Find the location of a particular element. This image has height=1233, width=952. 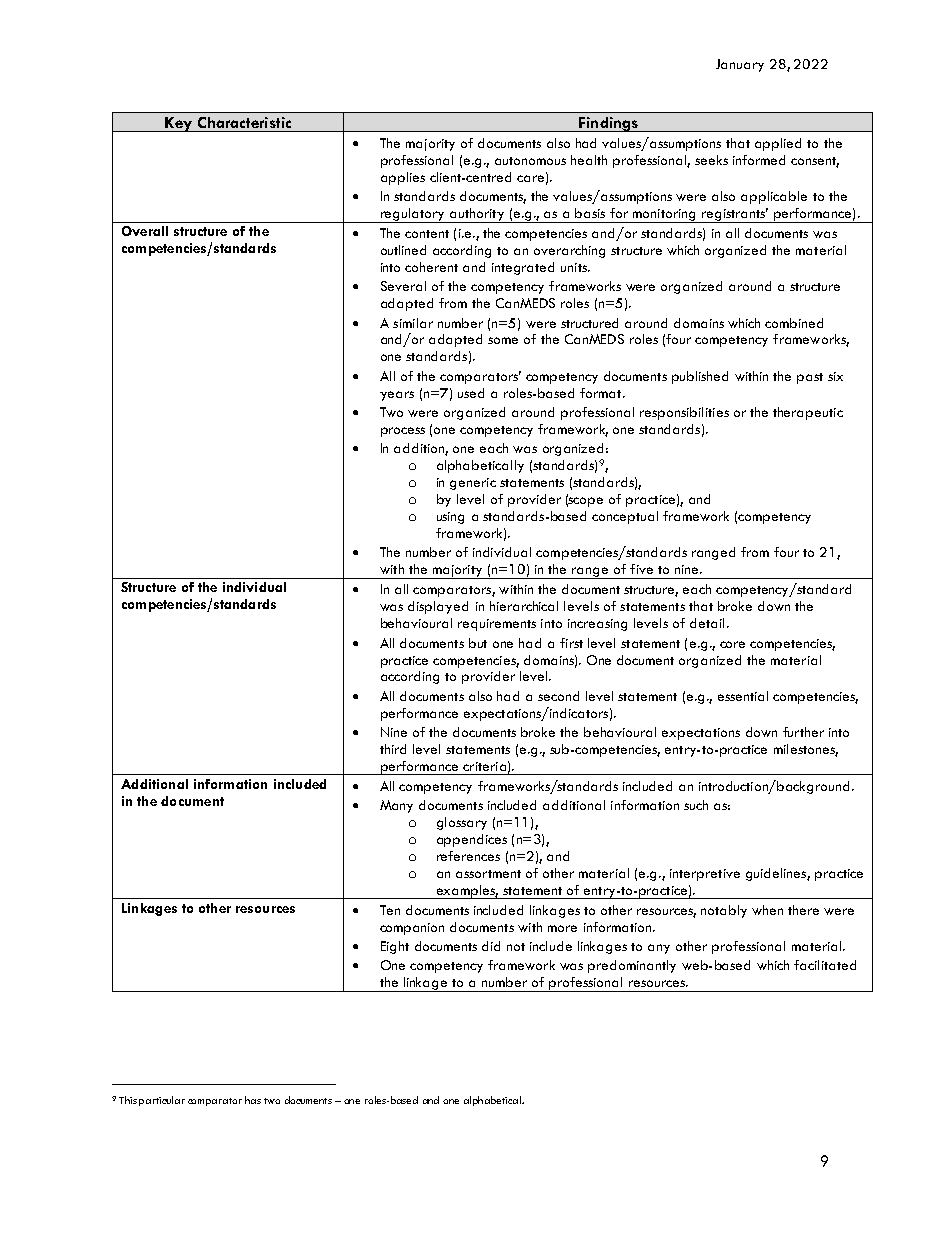

autonomous is located at coordinates (530, 161).
